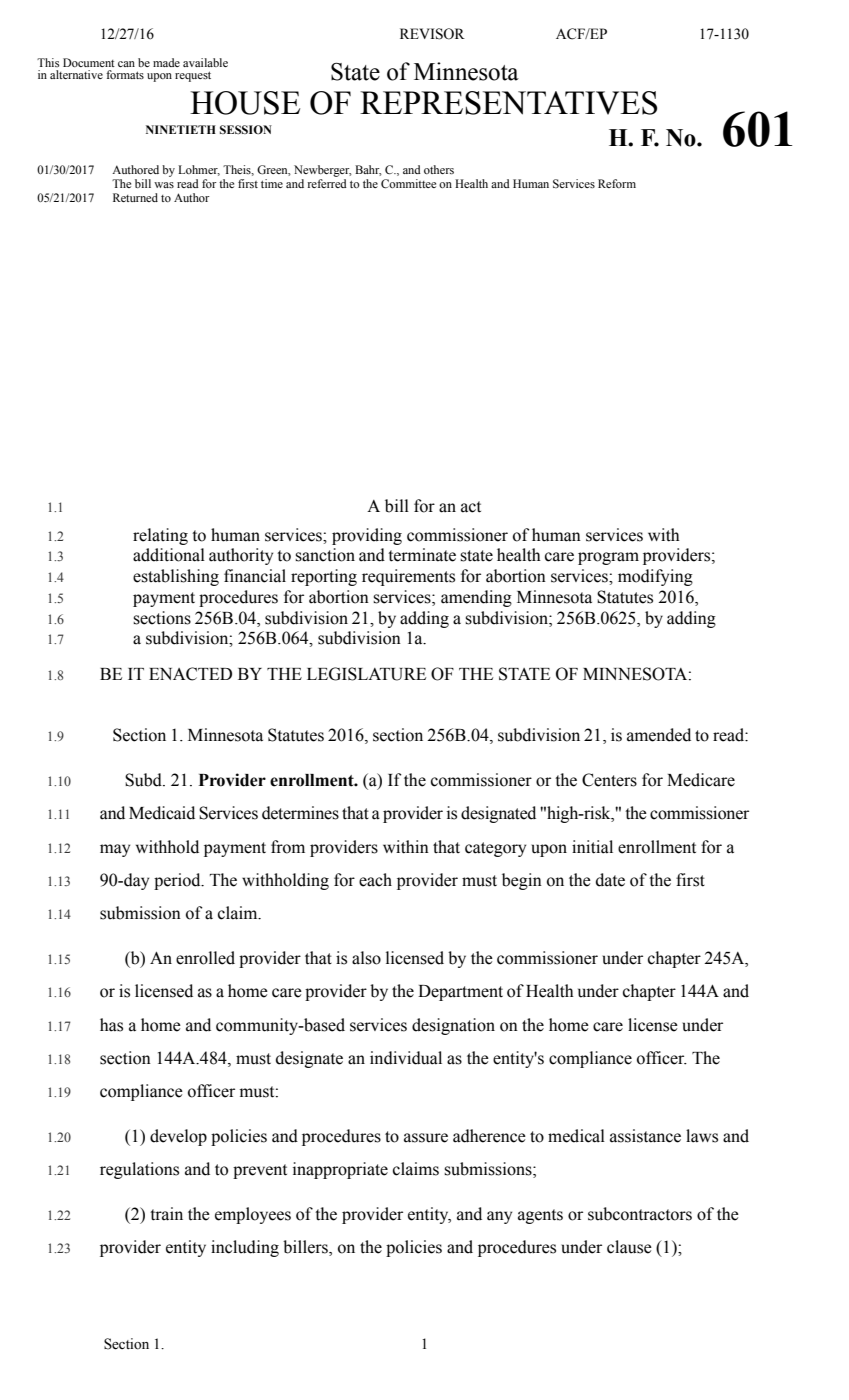 This image has width=849, height=1400. Describe the element at coordinates (366, 674) in the image. I see `LEGISLATURE` at that location.
